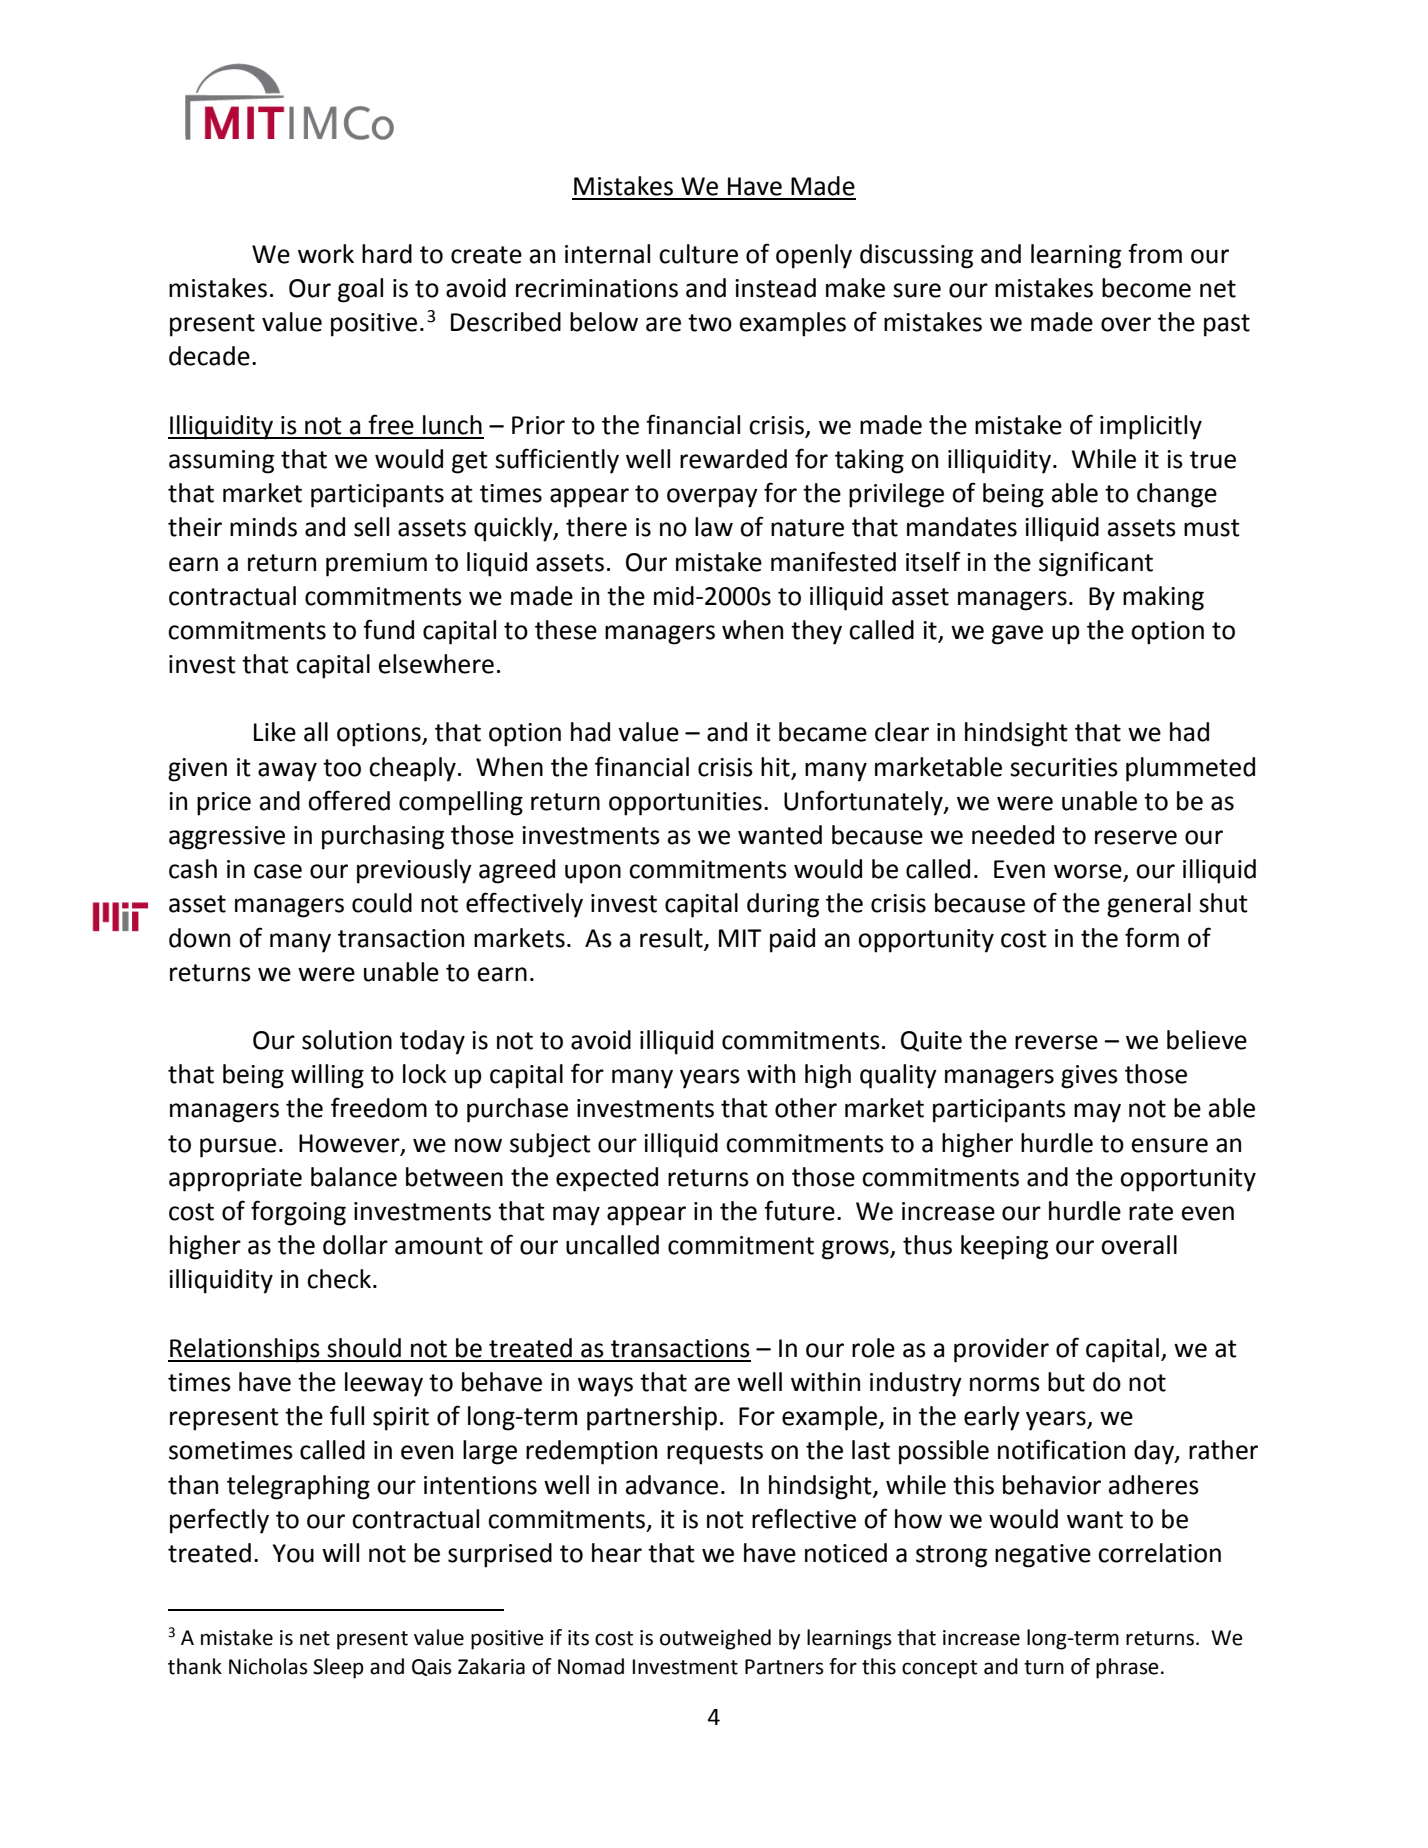 This page has height=1848, width=1428. What do you see at coordinates (715, 1639) in the page?
I see `outweighed` at bounding box center [715, 1639].
